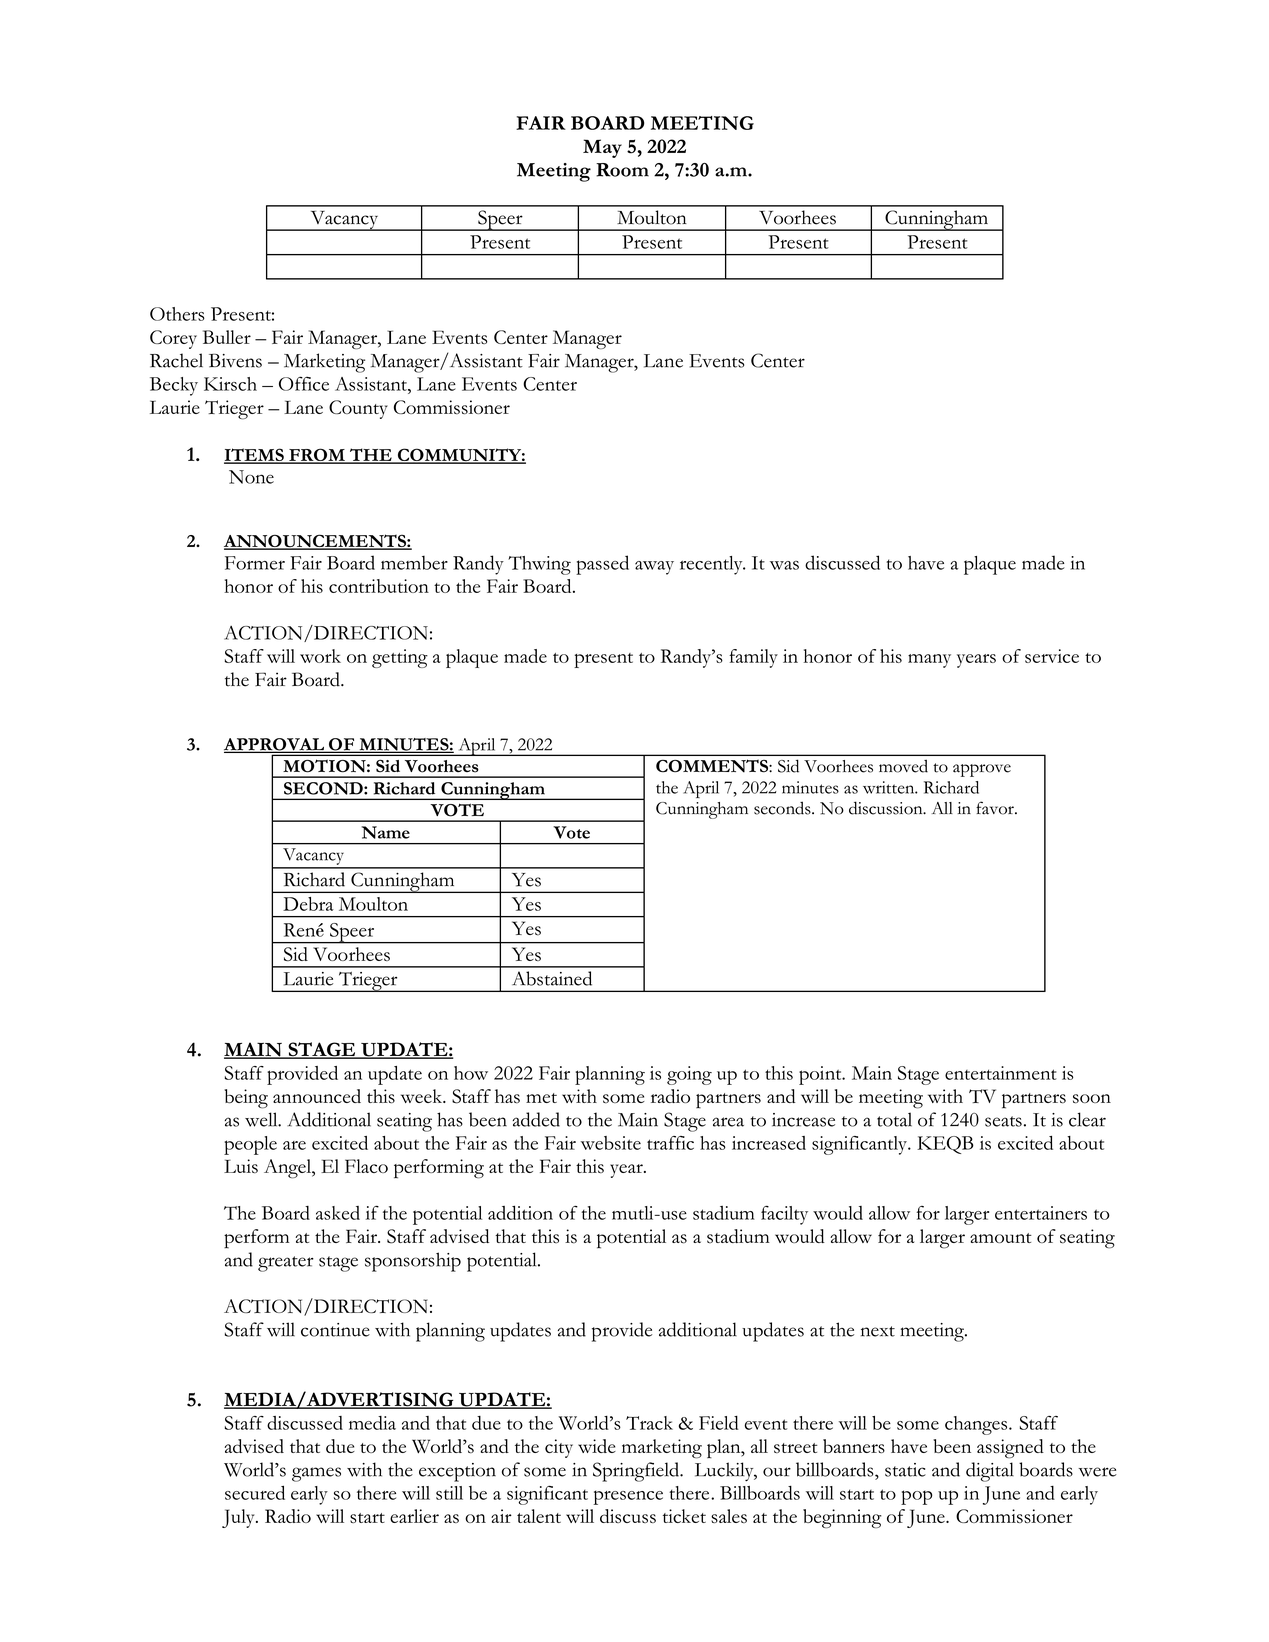 Image resolution: width=1269 pixels, height=1642 pixels. Describe the element at coordinates (177, 314) in the screenshot. I see `Others` at that location.
